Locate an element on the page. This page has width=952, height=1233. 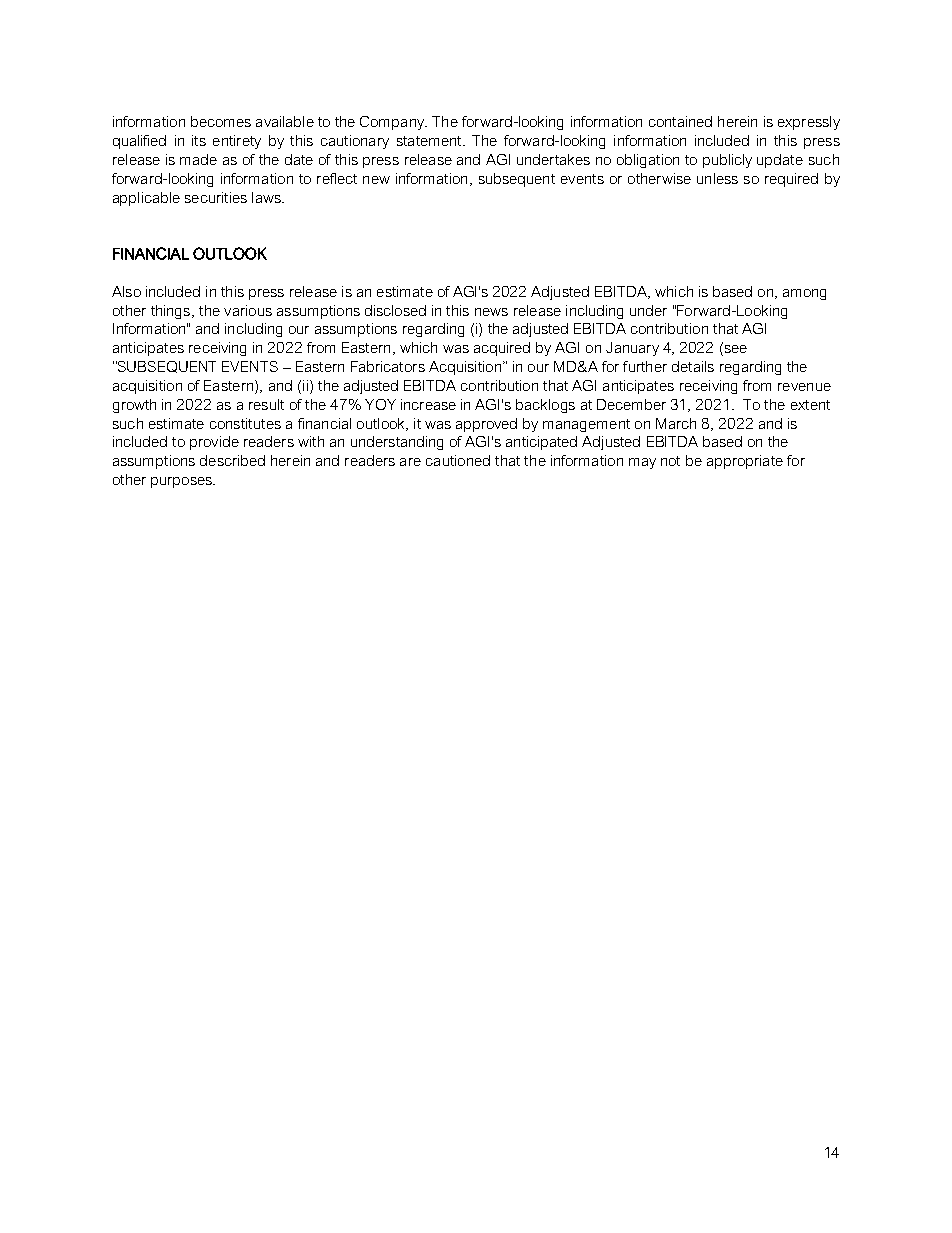
news is located at coordinates (491, 312).
